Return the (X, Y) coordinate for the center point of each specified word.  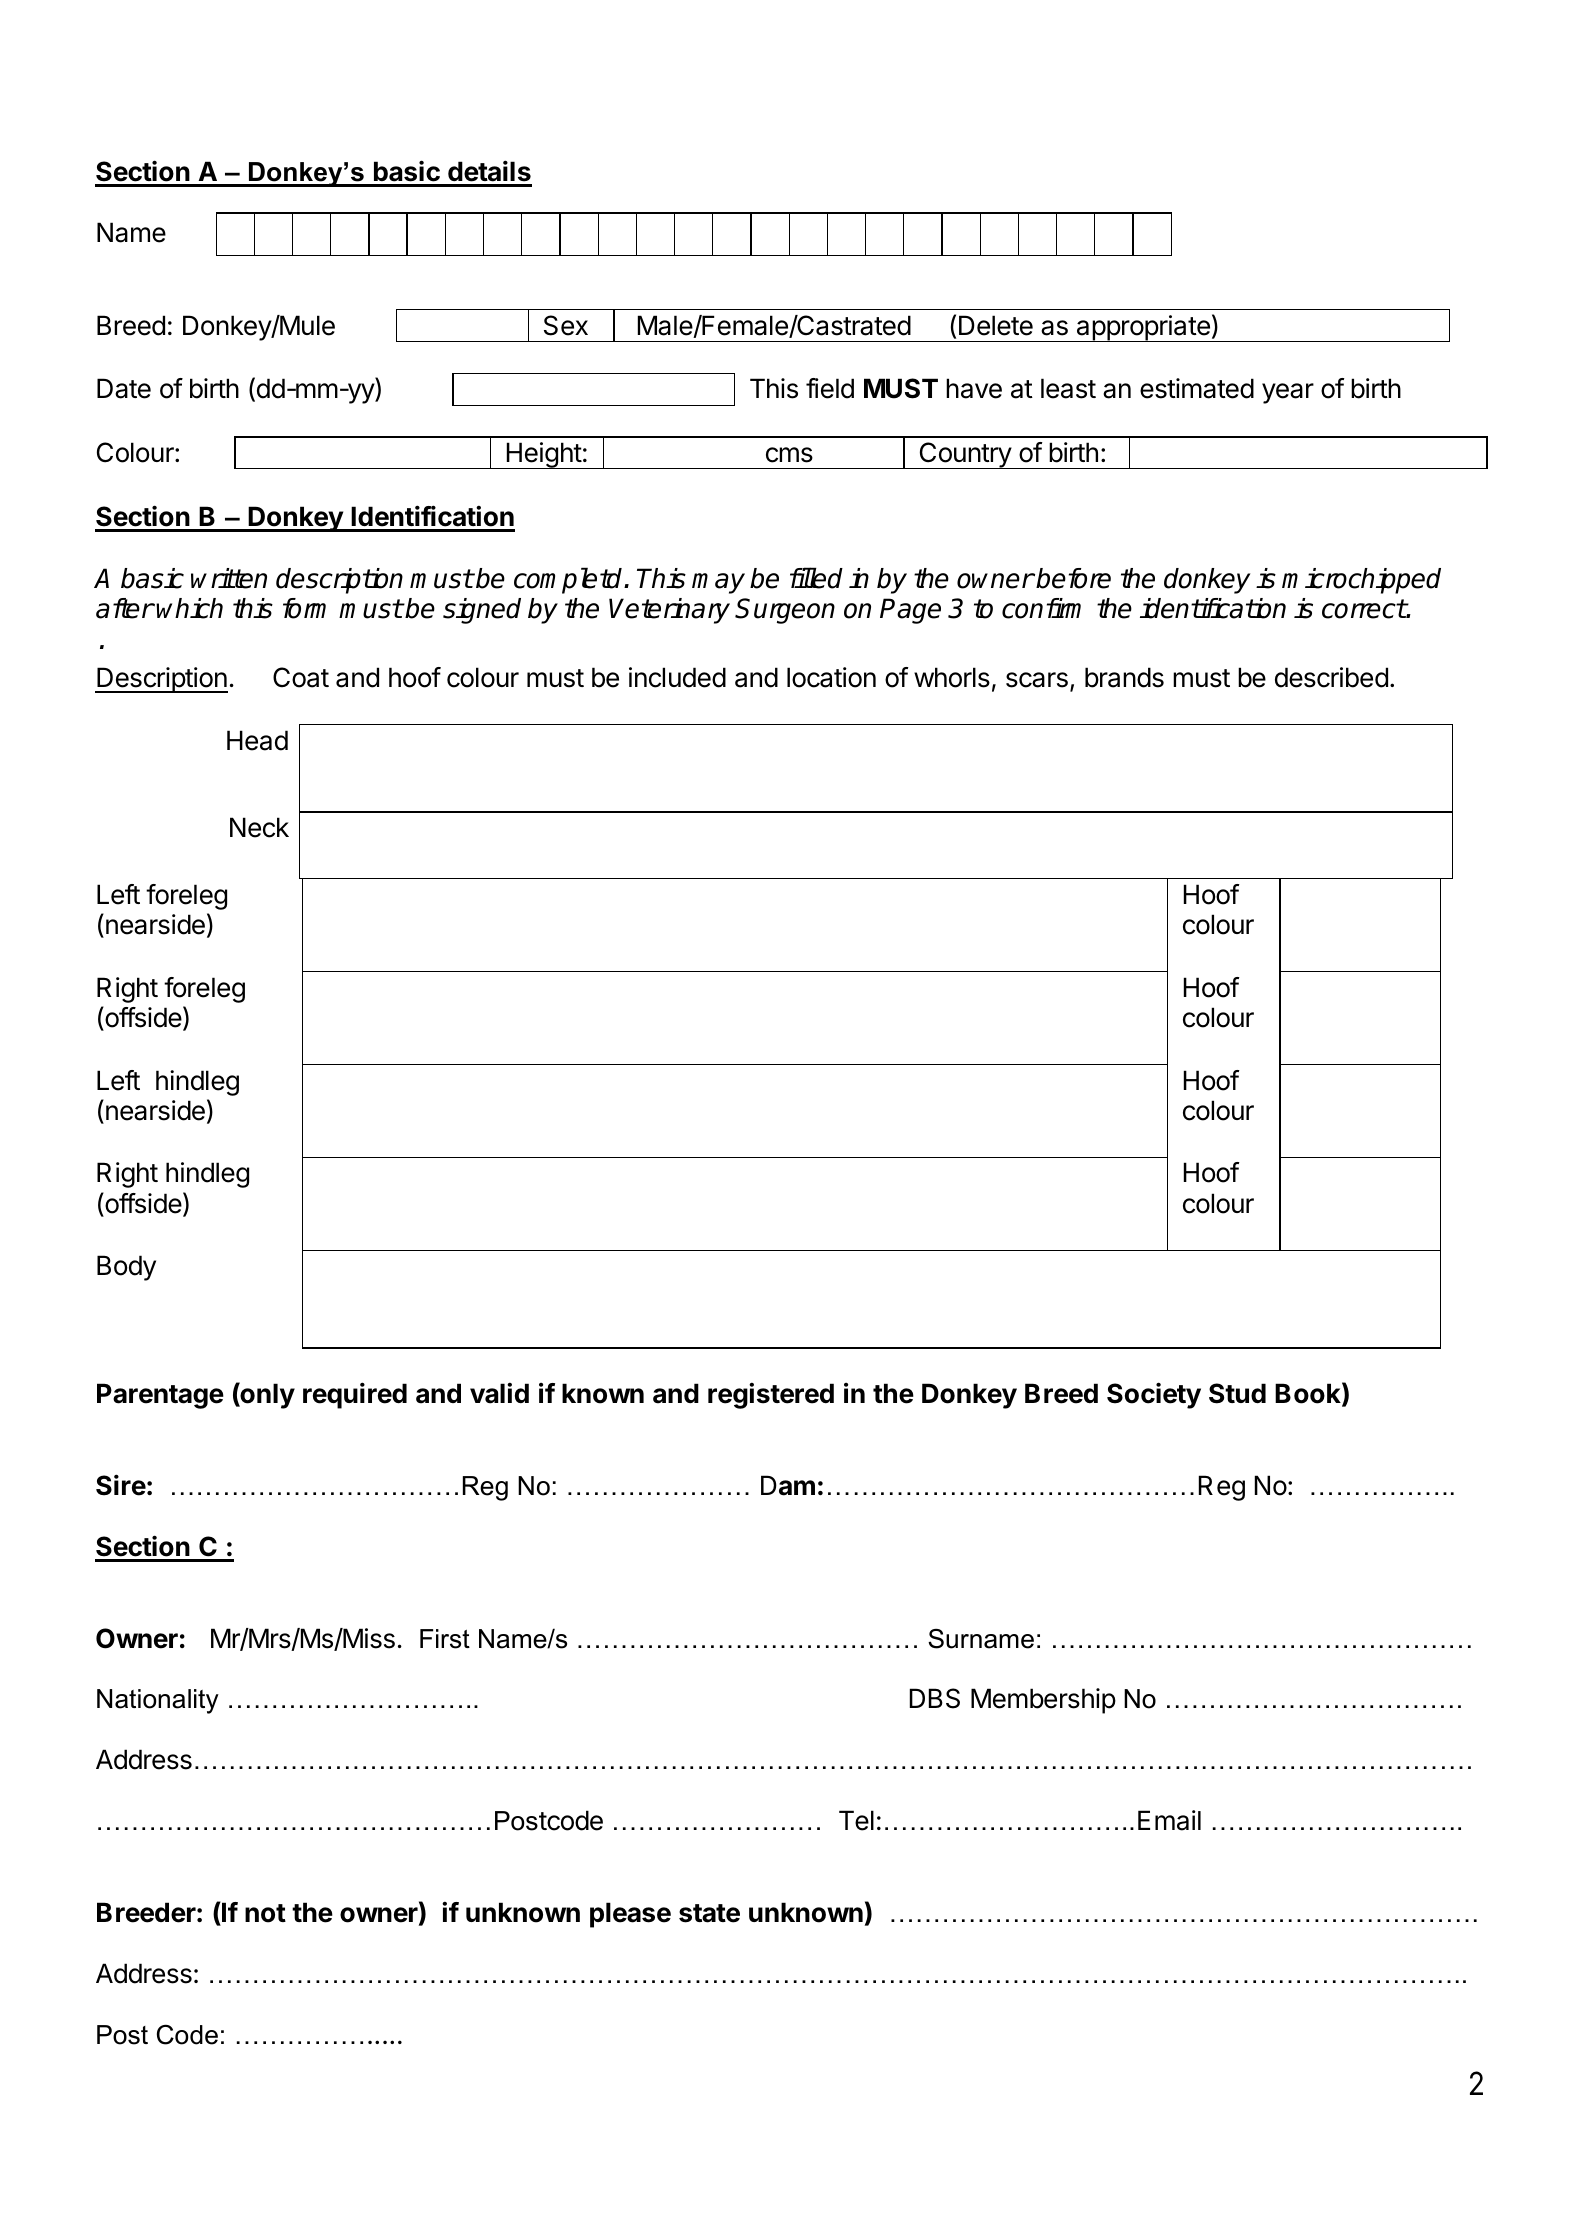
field (830, 388)
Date (124, 388)
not (265, 1913)
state (709, 1913)
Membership (1043, 1701)
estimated (1197, 388)
